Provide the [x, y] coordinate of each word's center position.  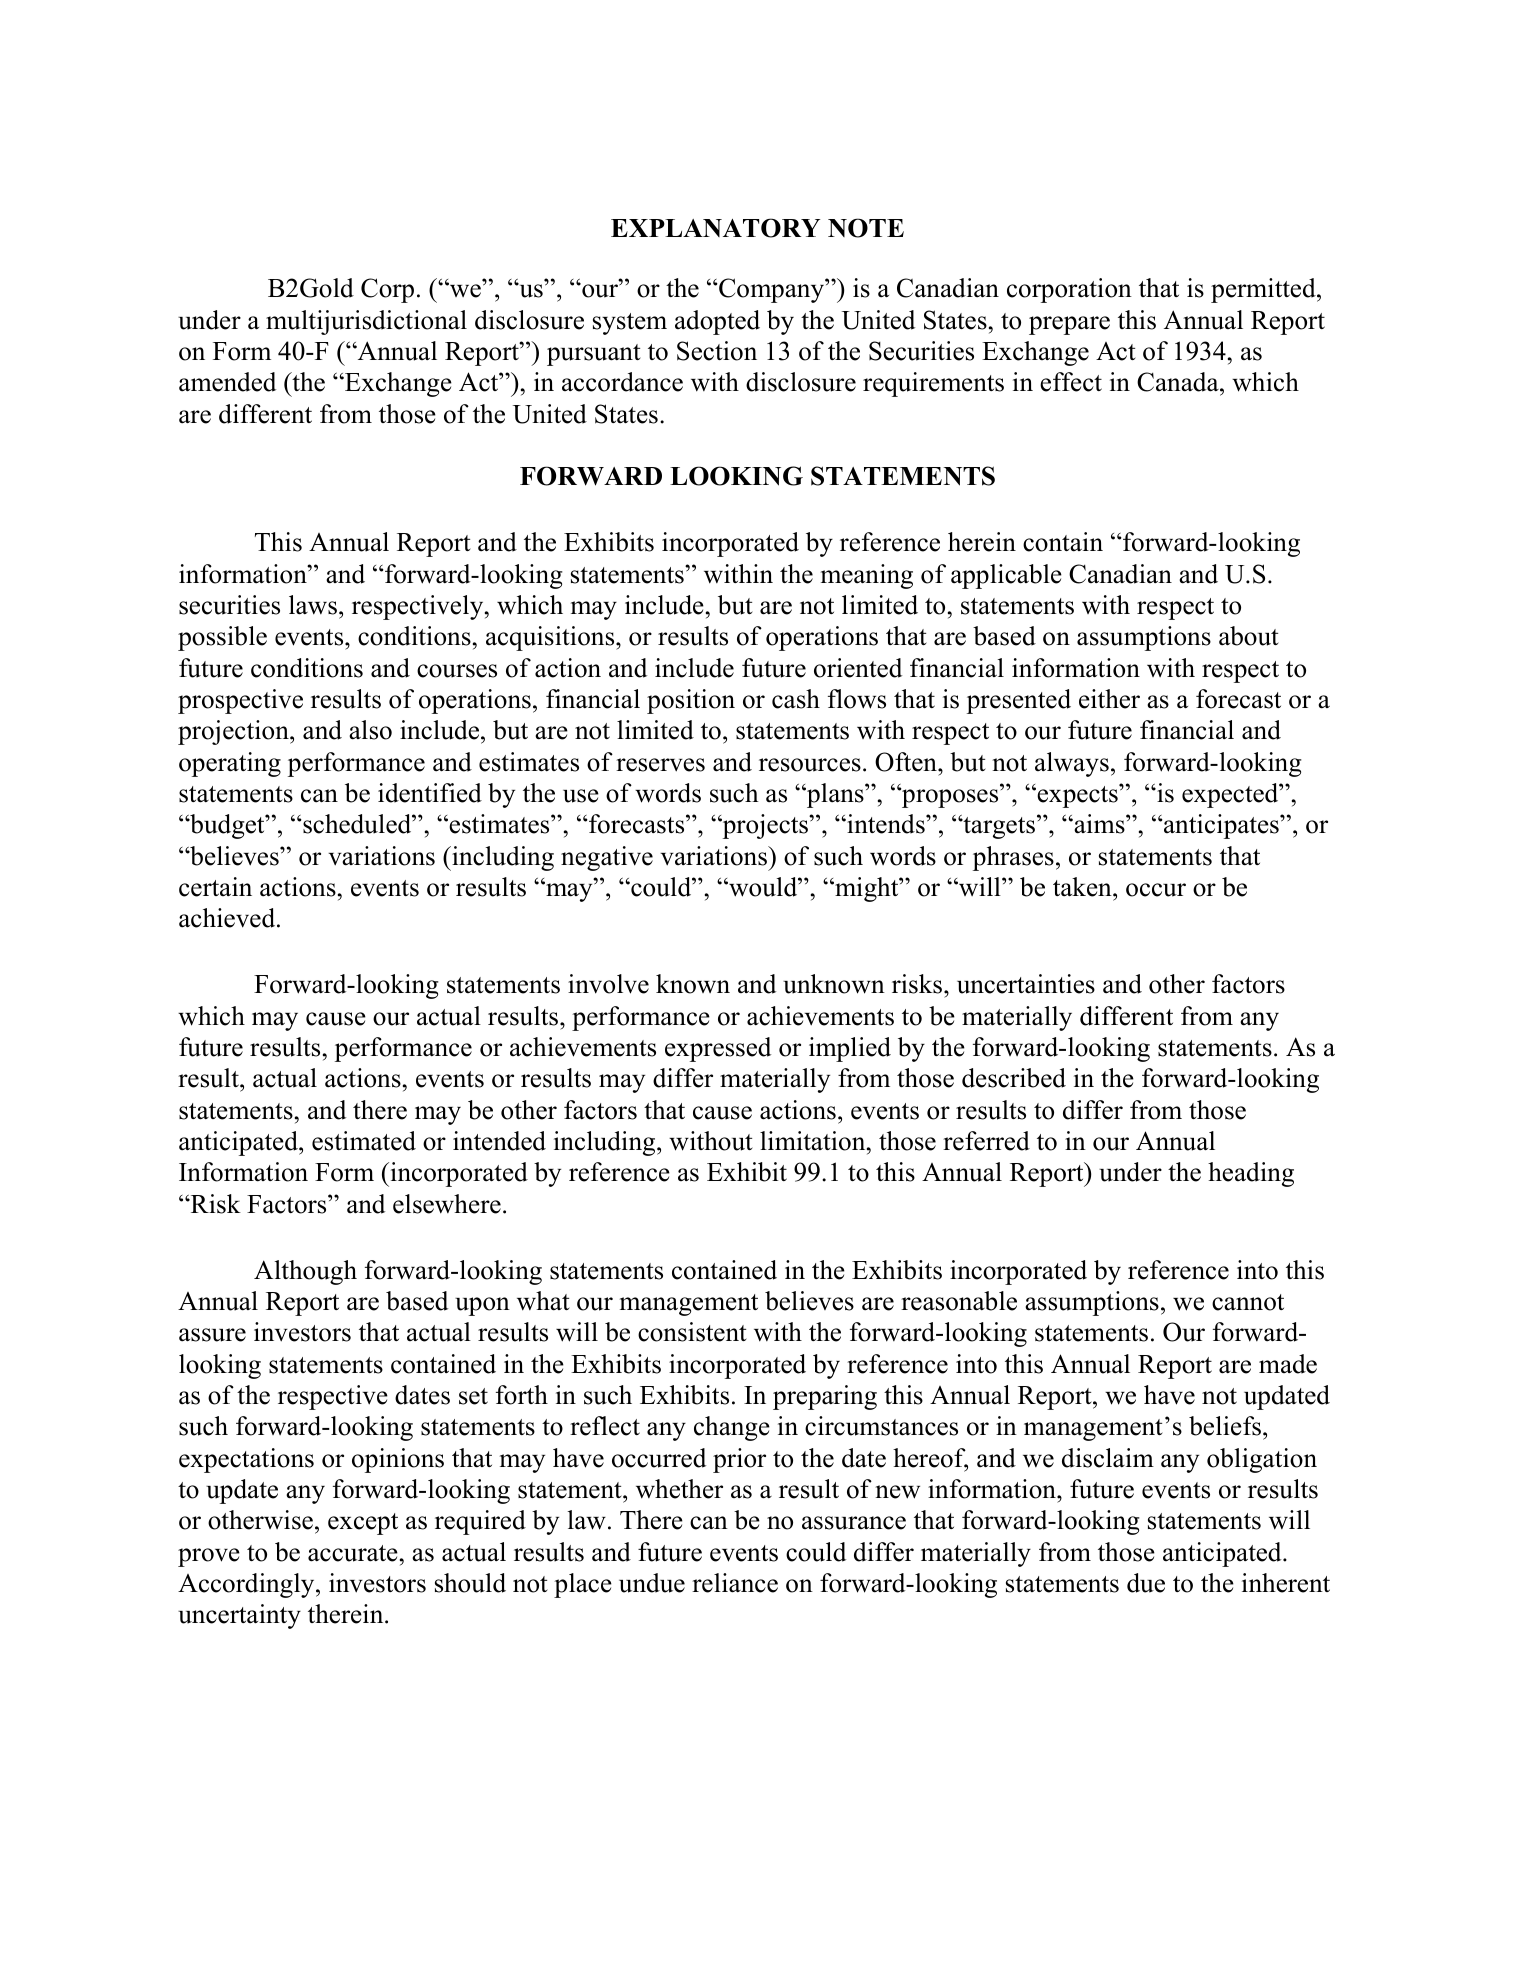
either [1109, 699]
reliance [735, 1583]
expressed [718, 1049]
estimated [364, 1141]
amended [227, 382]
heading [1251, 1174]
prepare [1069, 325]
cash [796, 699]
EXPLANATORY [715, 228]
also [370, 730]
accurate [353, 1553]
